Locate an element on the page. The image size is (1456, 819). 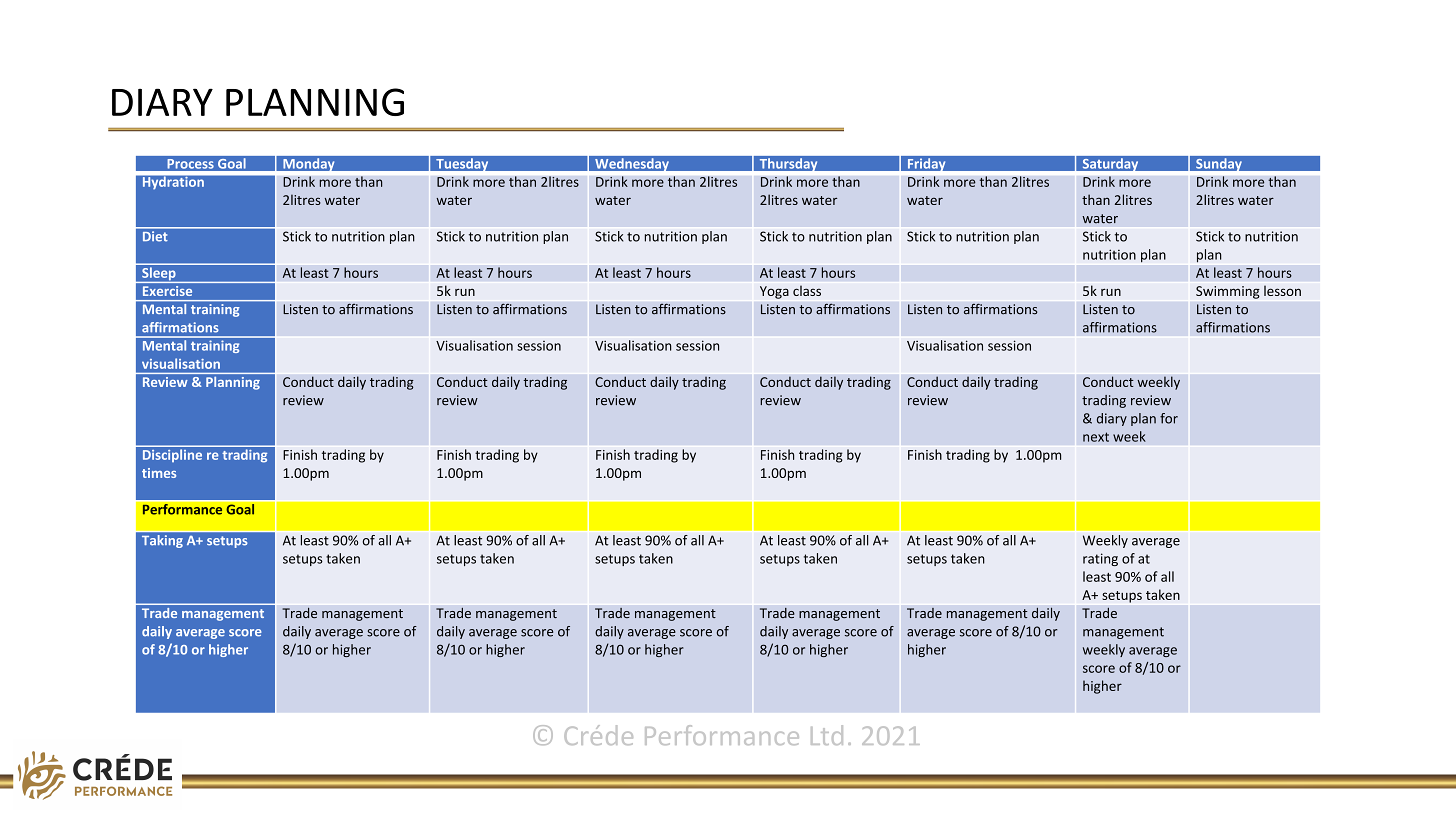
class is located at coordinates (807, 290).
